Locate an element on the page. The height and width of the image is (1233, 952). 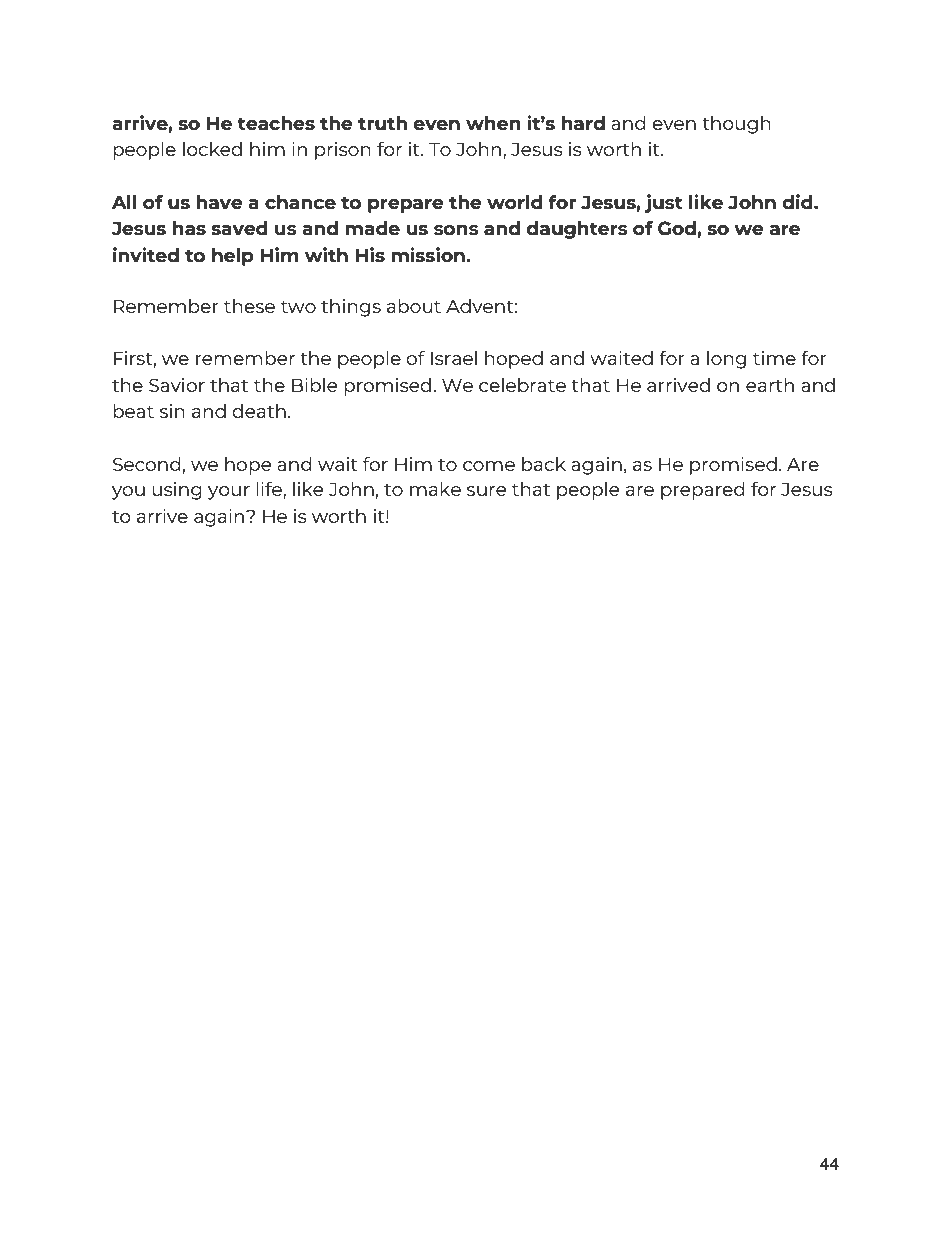
using is located at coordinates (177, 491).
